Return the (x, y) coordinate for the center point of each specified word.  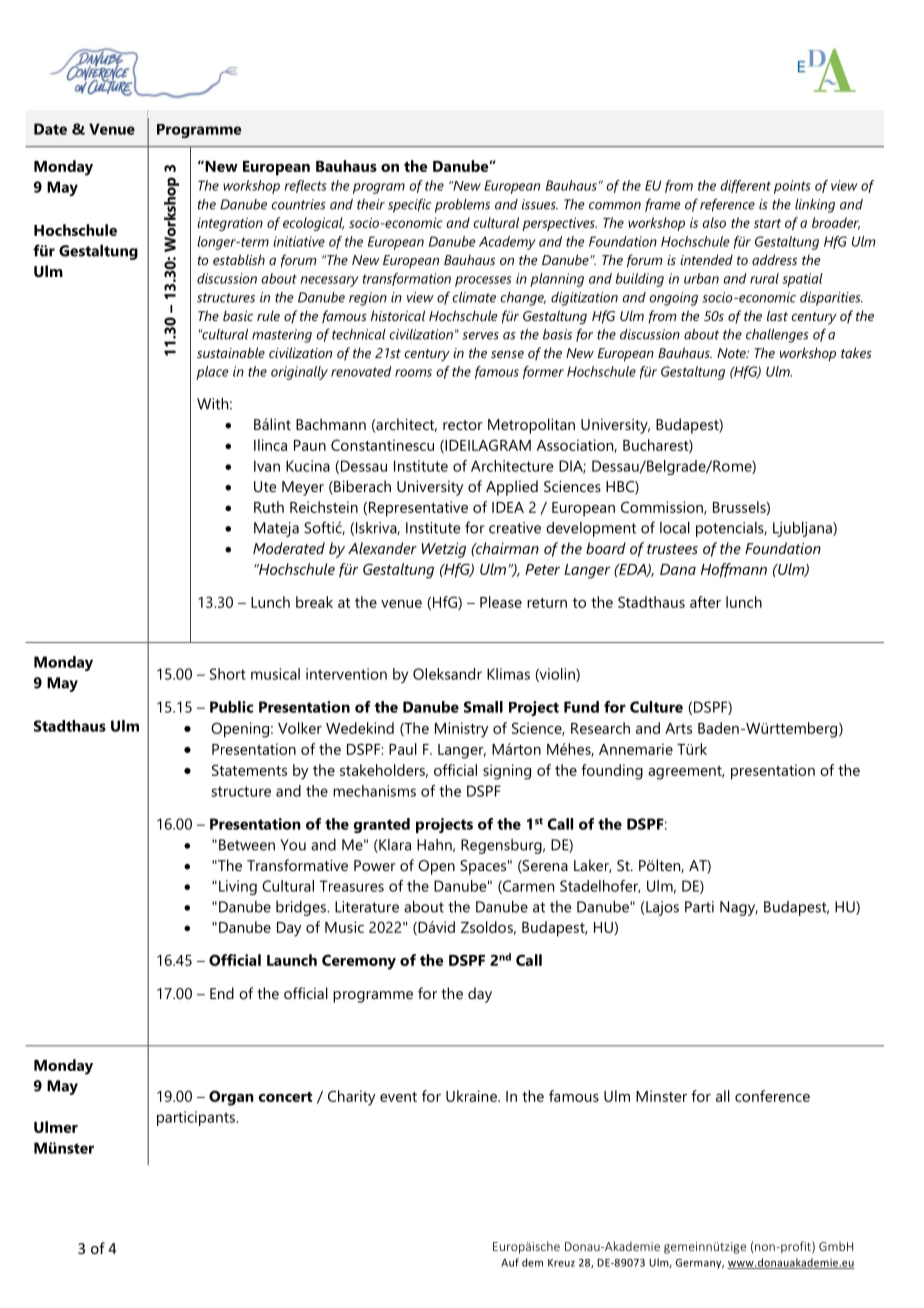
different (746, 186)
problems (462, 206)
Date (50, 129)
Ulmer (56, 1127)
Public (231, 707)
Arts (678, 728)
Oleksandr (447, 674)
